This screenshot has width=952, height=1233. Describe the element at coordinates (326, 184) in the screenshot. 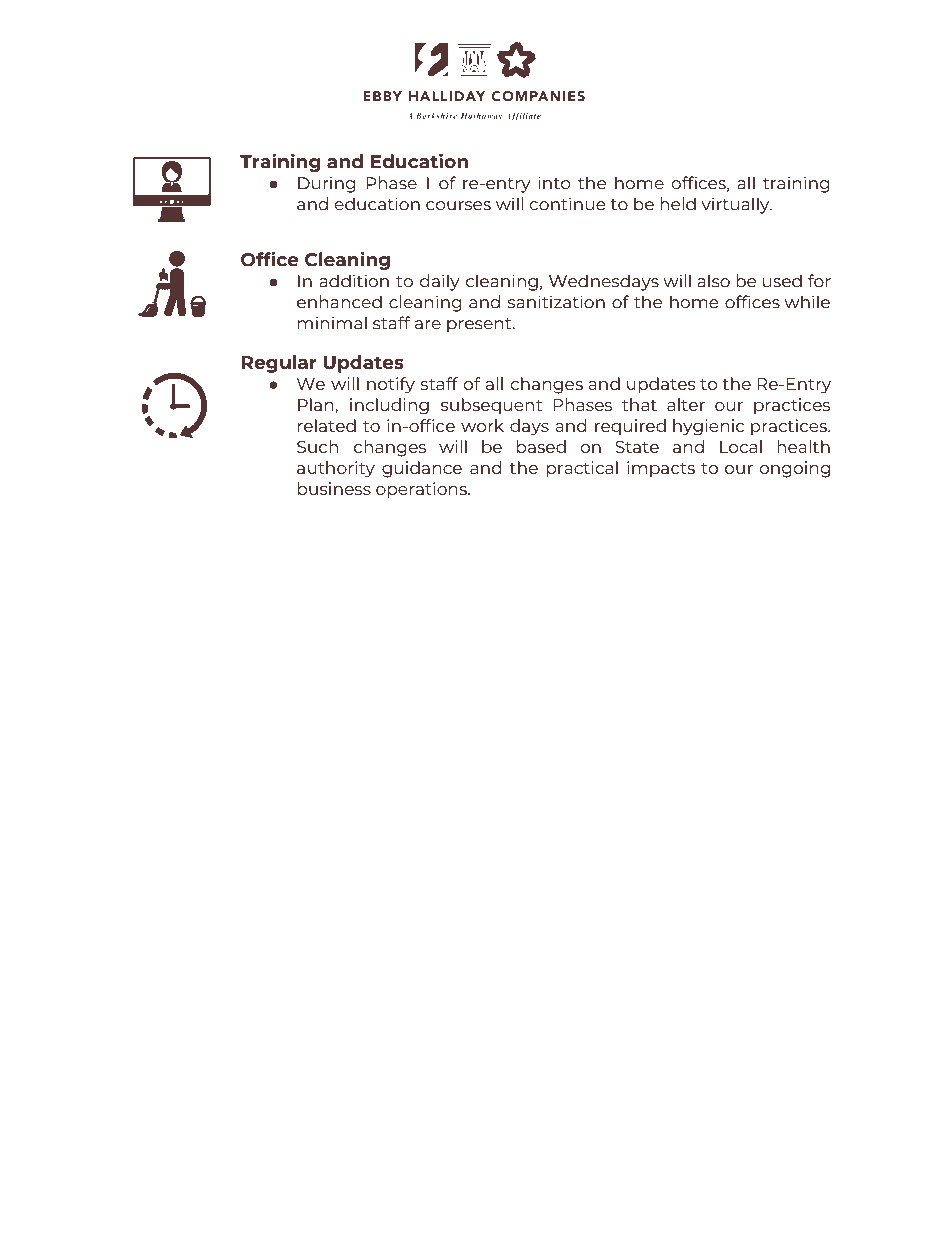

I see `During` at that location.
